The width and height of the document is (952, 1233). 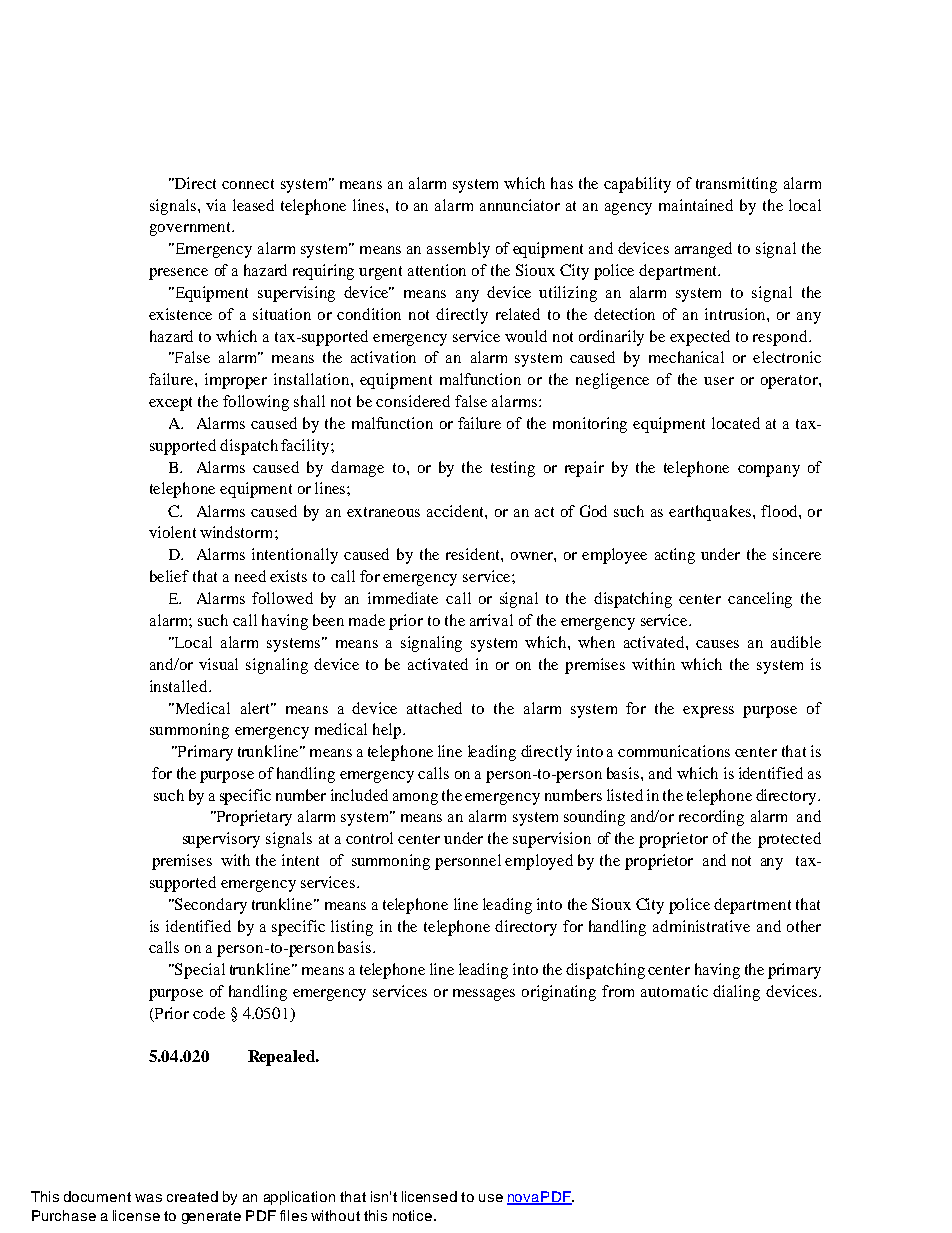 I want to click on assembly, so click(x=458, y=250).
